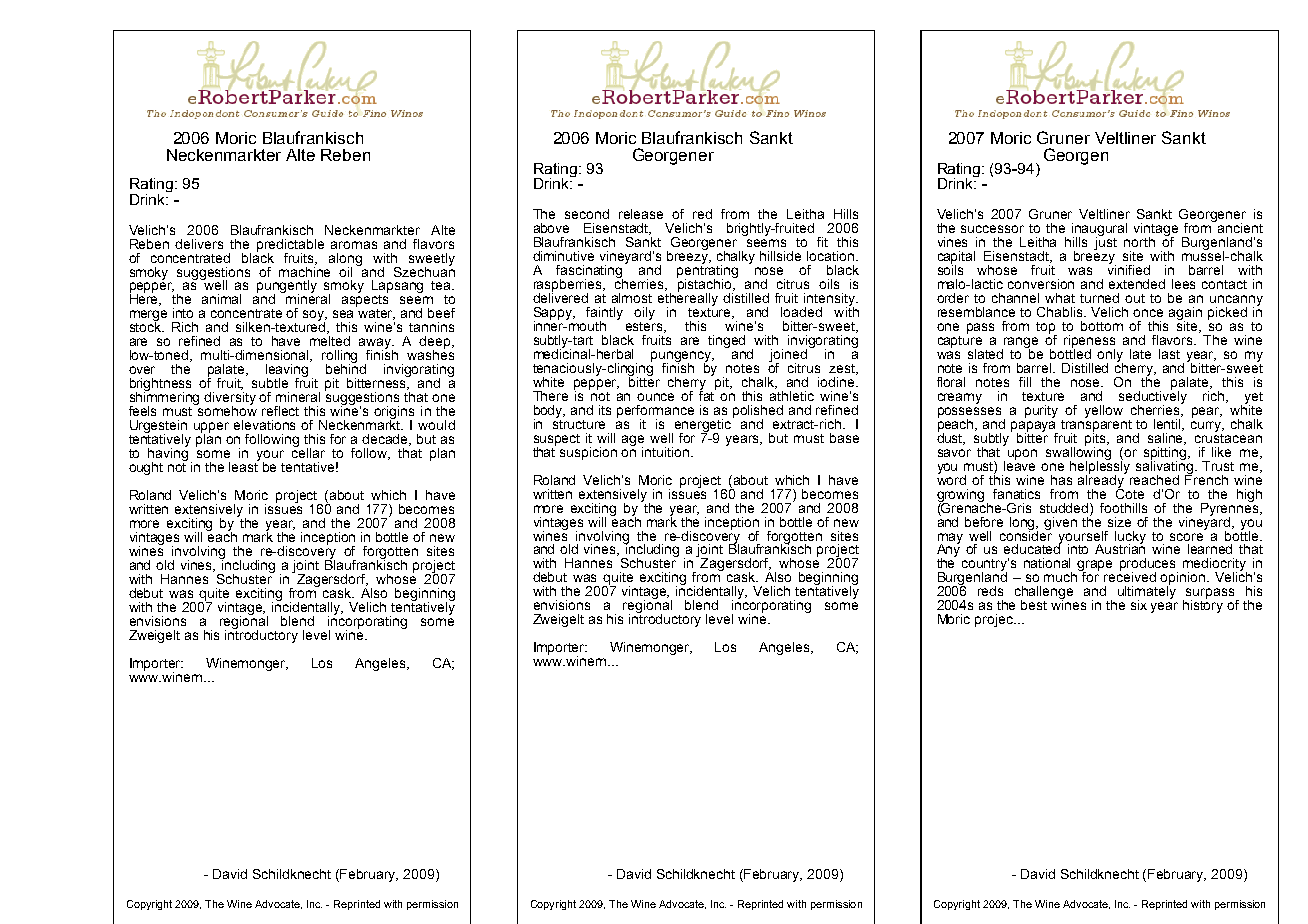  I want to click on performance, so click(655, 412).
